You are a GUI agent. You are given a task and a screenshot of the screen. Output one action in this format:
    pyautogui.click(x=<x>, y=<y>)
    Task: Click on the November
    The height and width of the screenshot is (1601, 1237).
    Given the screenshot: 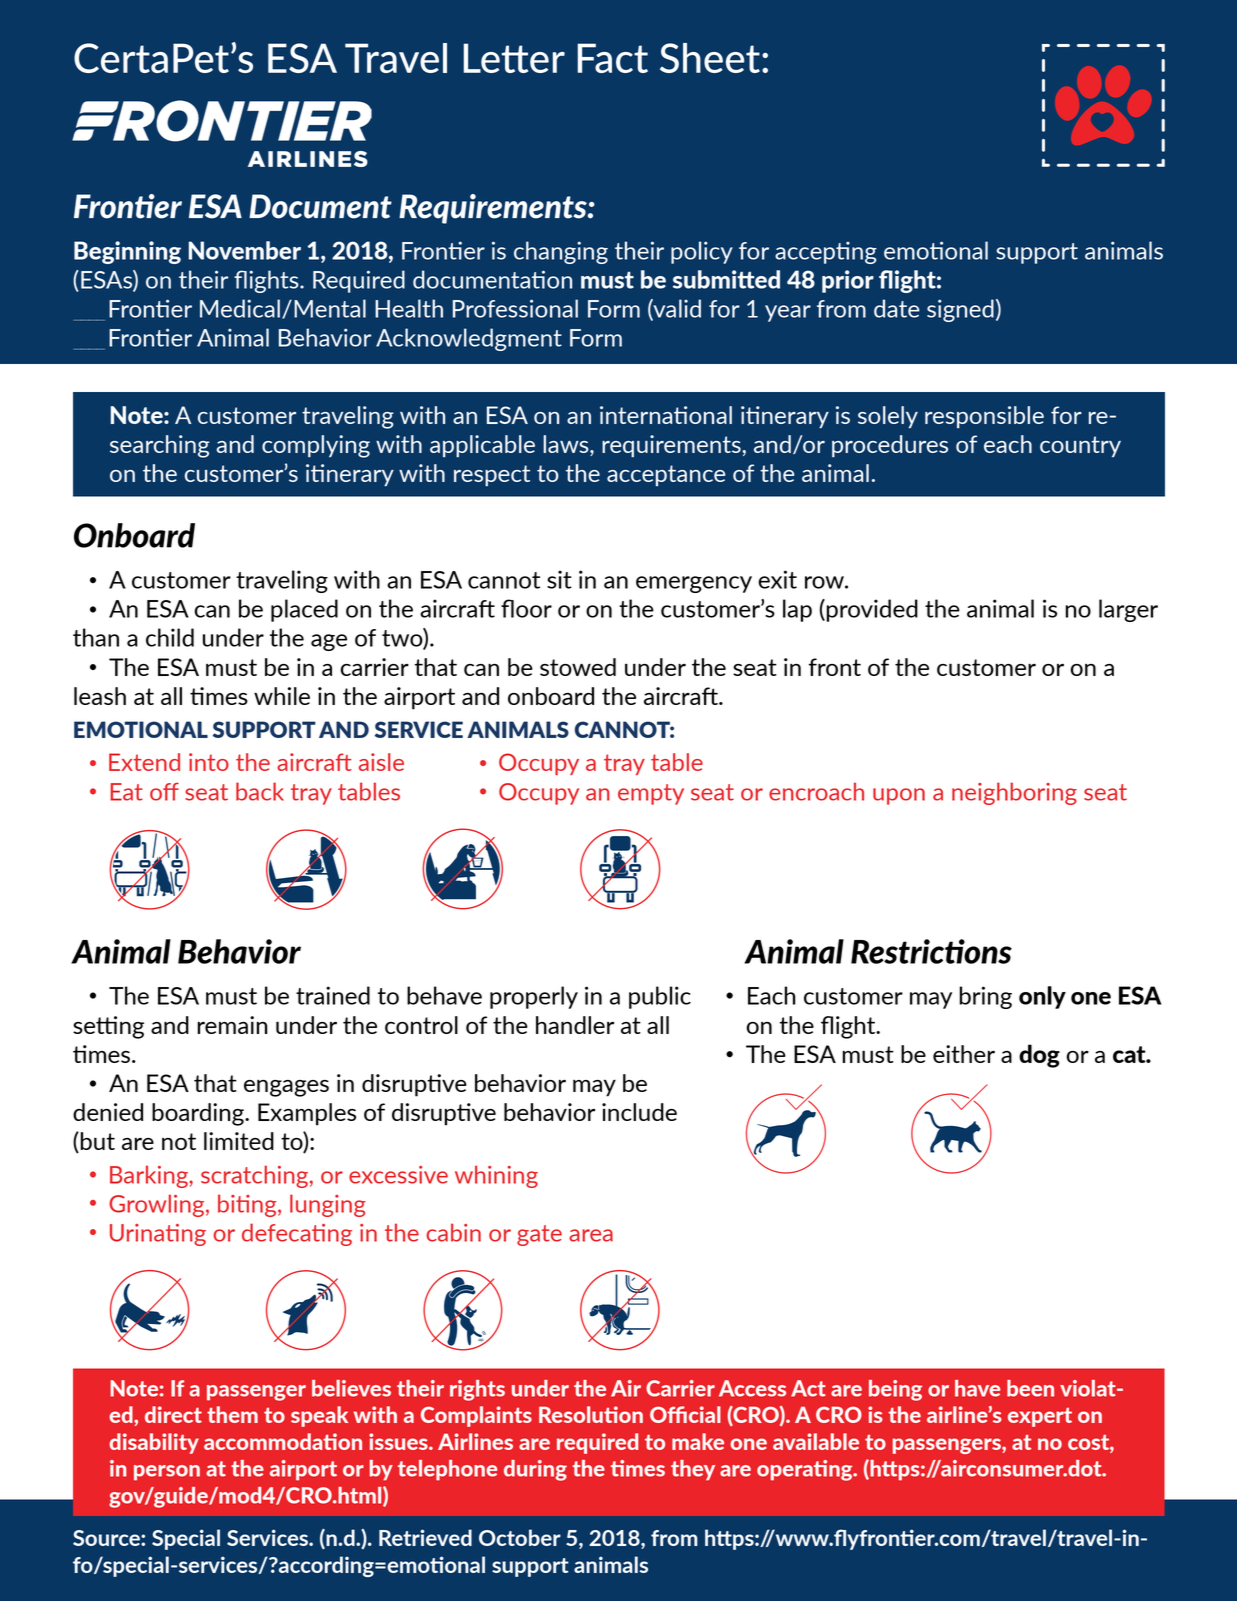 What is the action you would take?
    pyautogui.click(x=245, y=250)
